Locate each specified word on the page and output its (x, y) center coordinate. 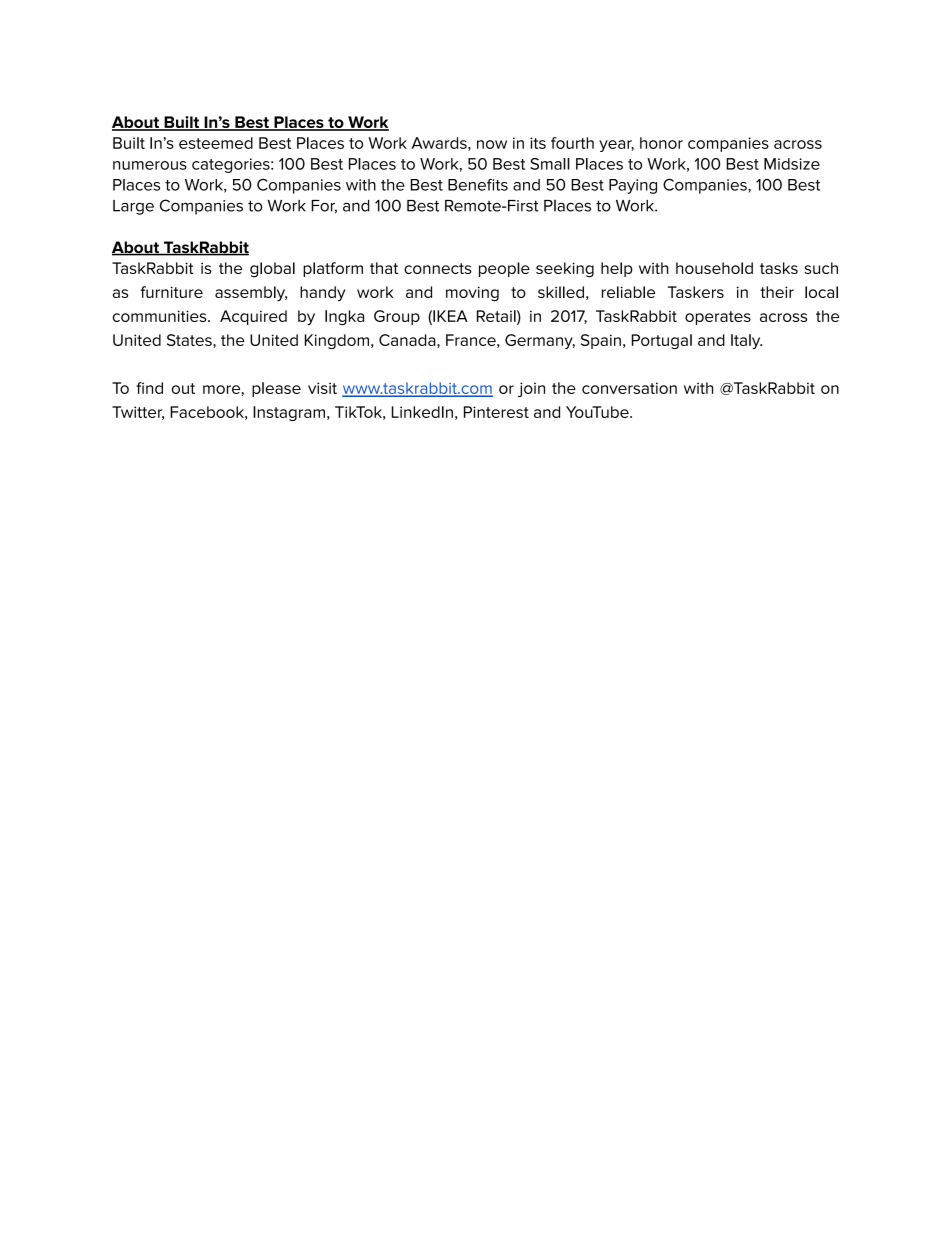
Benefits (478, 185)
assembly (251, 293)
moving (472, 294)
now (492, 144)
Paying (633, 186)
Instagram (289, 413)
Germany (540, 341)
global (272, 270)
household (714, 268)
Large (133, 207)
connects (438, 268)
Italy (746, 341)
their (777, 292)
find (149, 388)
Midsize (792, 164)
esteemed (216, 143)
